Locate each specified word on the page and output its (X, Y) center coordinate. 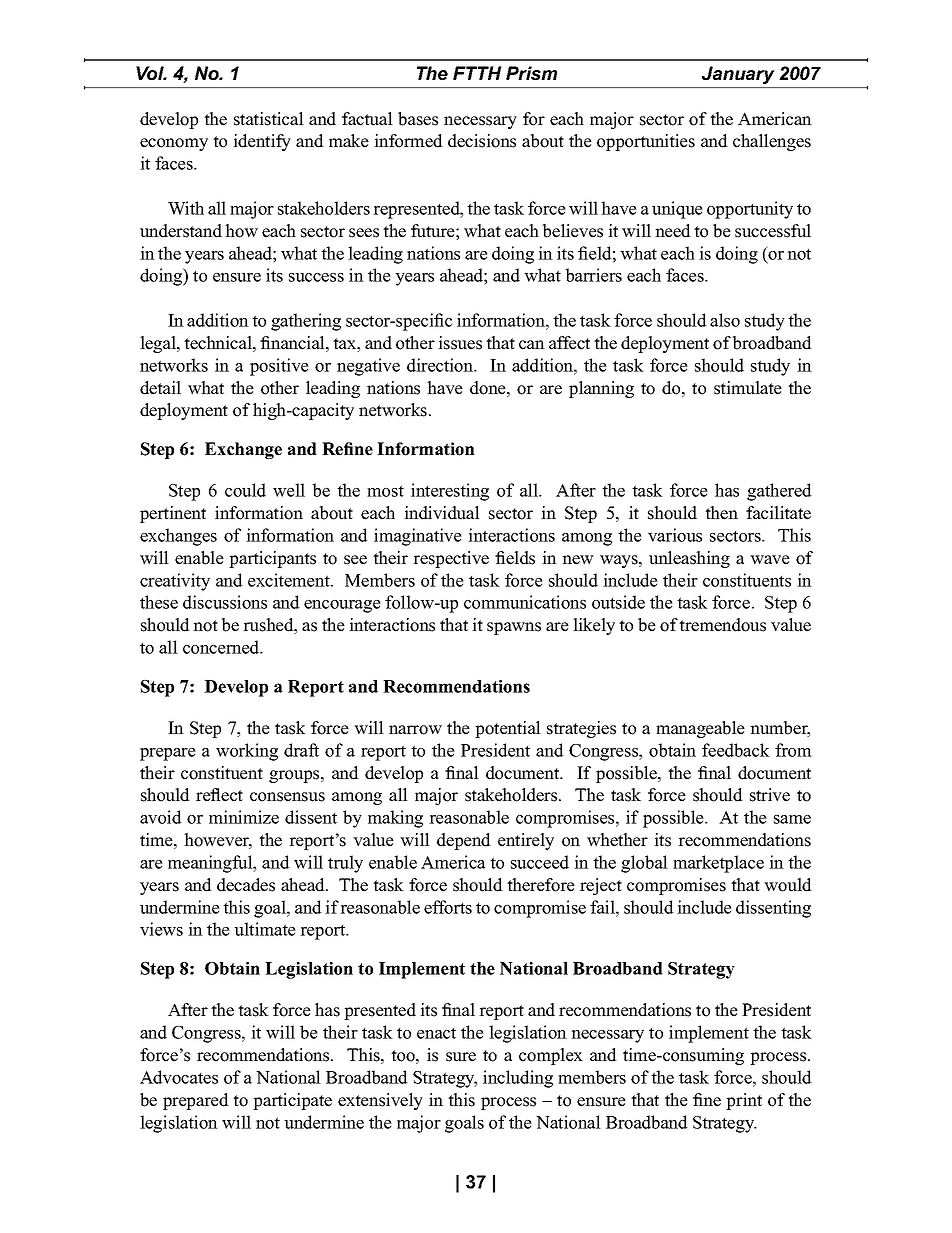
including (518, 1079)
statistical (269, 119)
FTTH (477, 73)
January (738, 75)
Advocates (179, 1077)
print (744, 1101)
